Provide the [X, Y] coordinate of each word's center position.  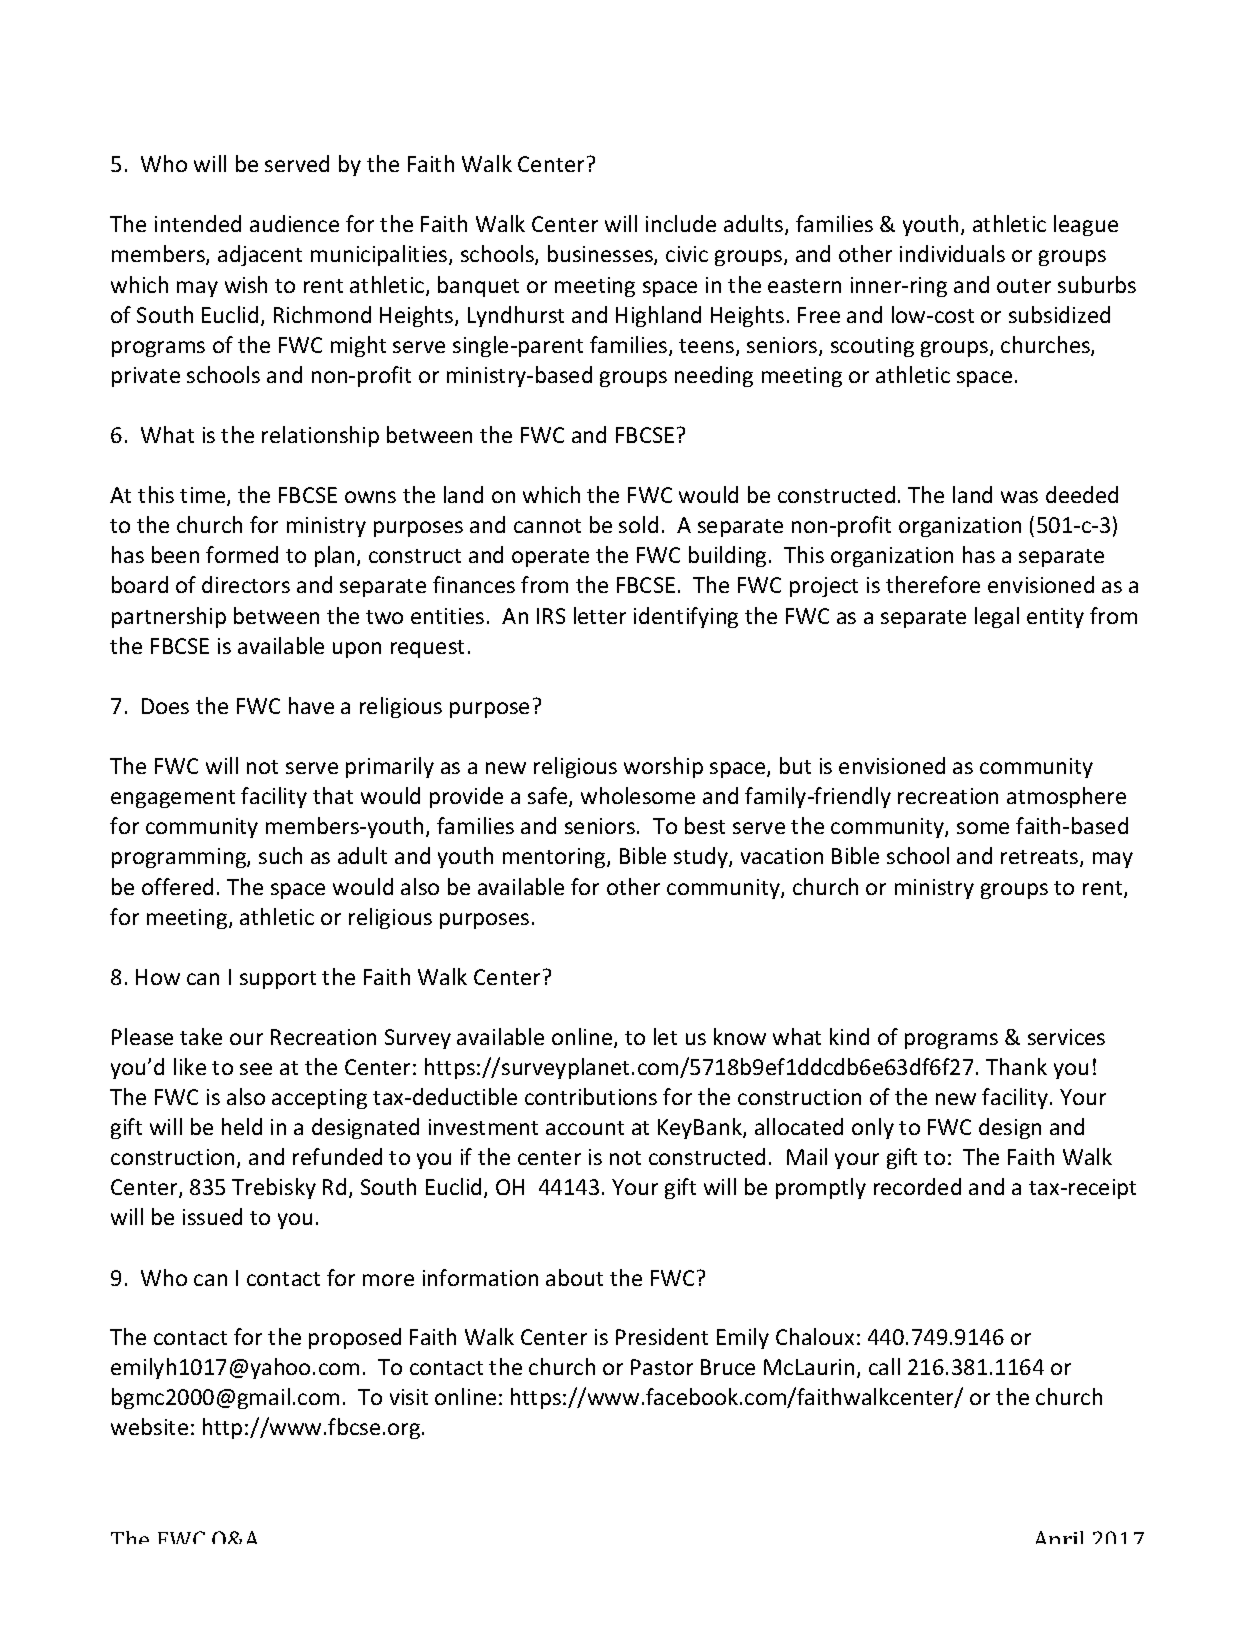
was [1019, 497]
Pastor [662, 1367]
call [884, 1366]
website [149, 1426]
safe [549, 797]
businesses [601, 255]
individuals [952, 253]
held [242, 1126]
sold [638, 524]
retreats [1041, 858]
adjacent [260, 255]
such [280, 855]
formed [242, 554]
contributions [591, 1096]
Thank [1016, 1066]
